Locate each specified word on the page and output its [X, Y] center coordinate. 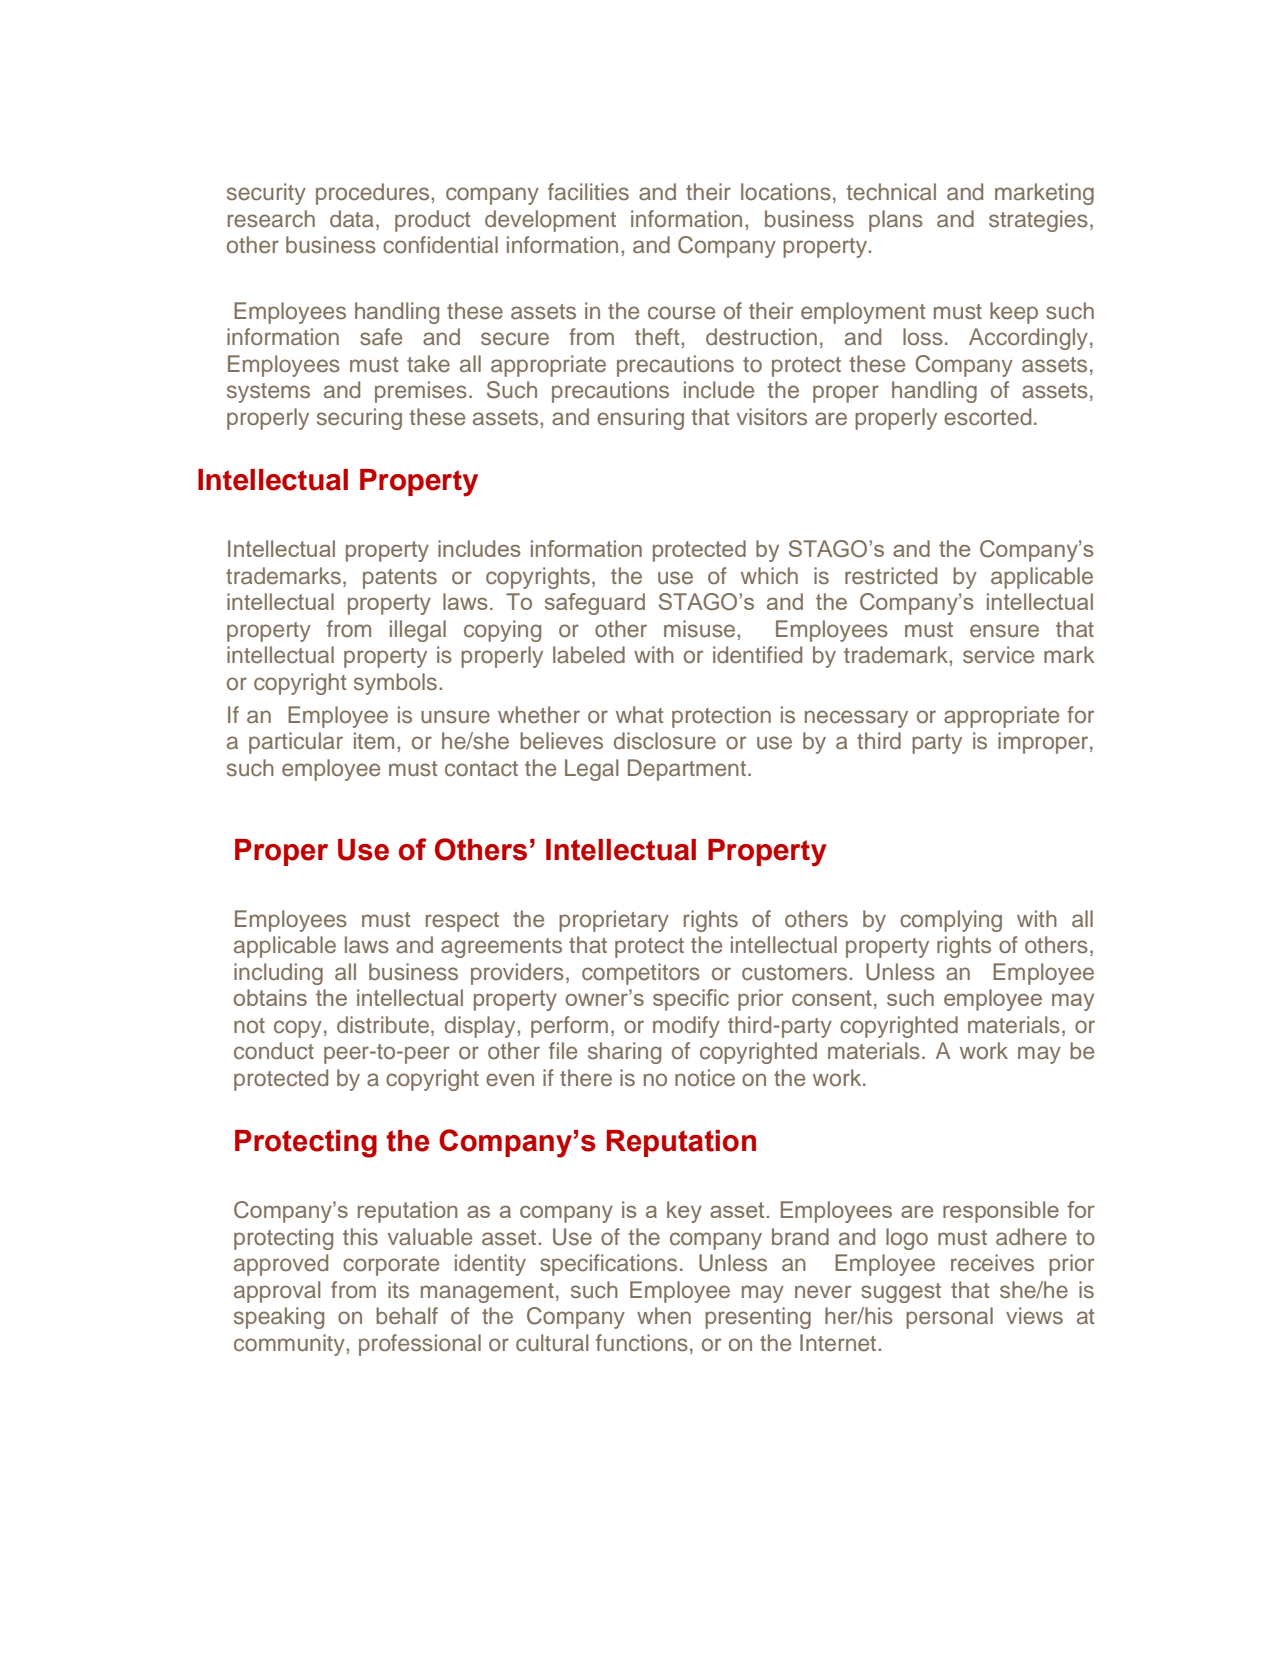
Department [687, 770]
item [374, 741]
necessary [856, 719]
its [398, 1290]
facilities [588, 192]
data [352, 219]
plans [896, 221]
